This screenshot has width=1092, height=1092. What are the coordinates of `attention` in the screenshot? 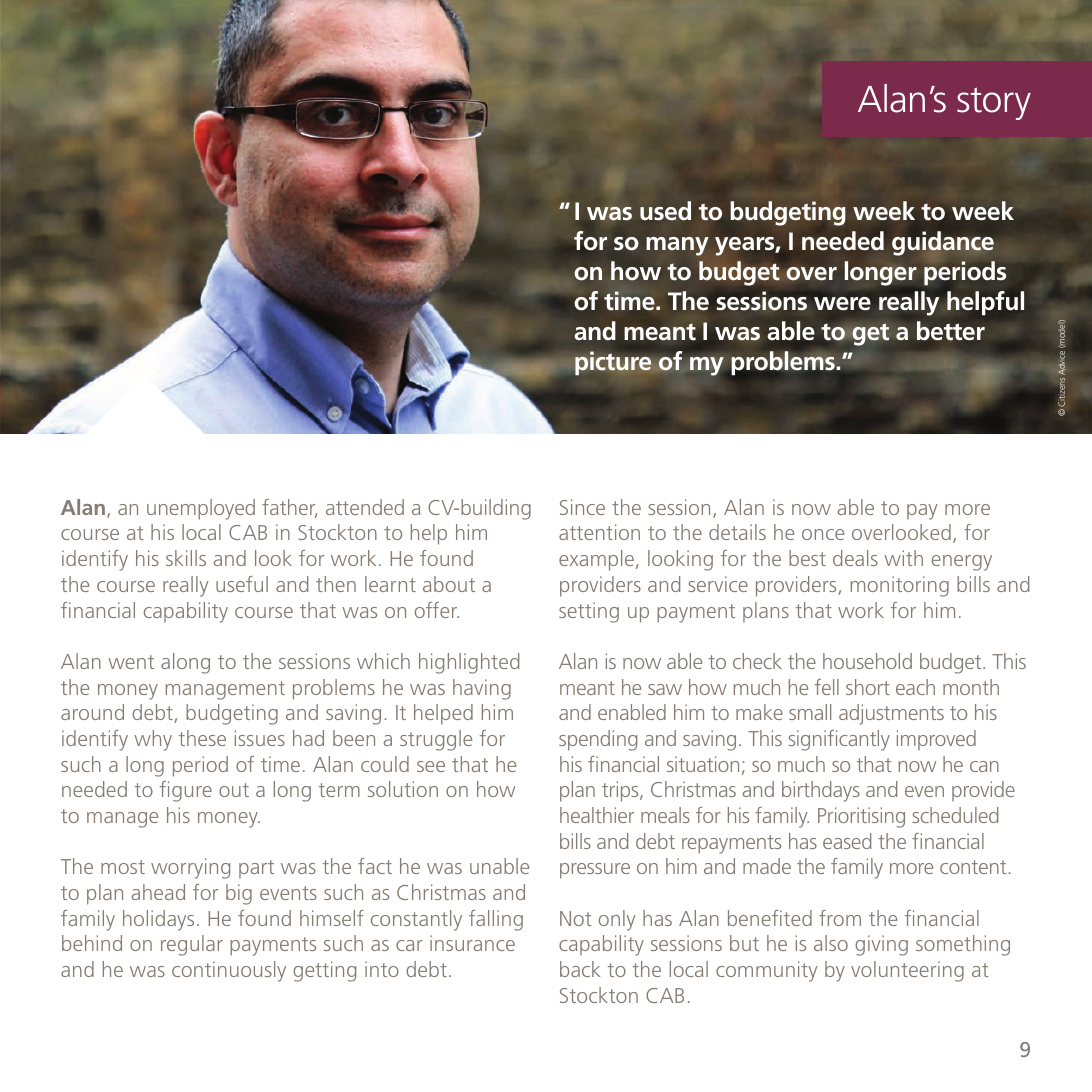 It's located at (599, 532).
